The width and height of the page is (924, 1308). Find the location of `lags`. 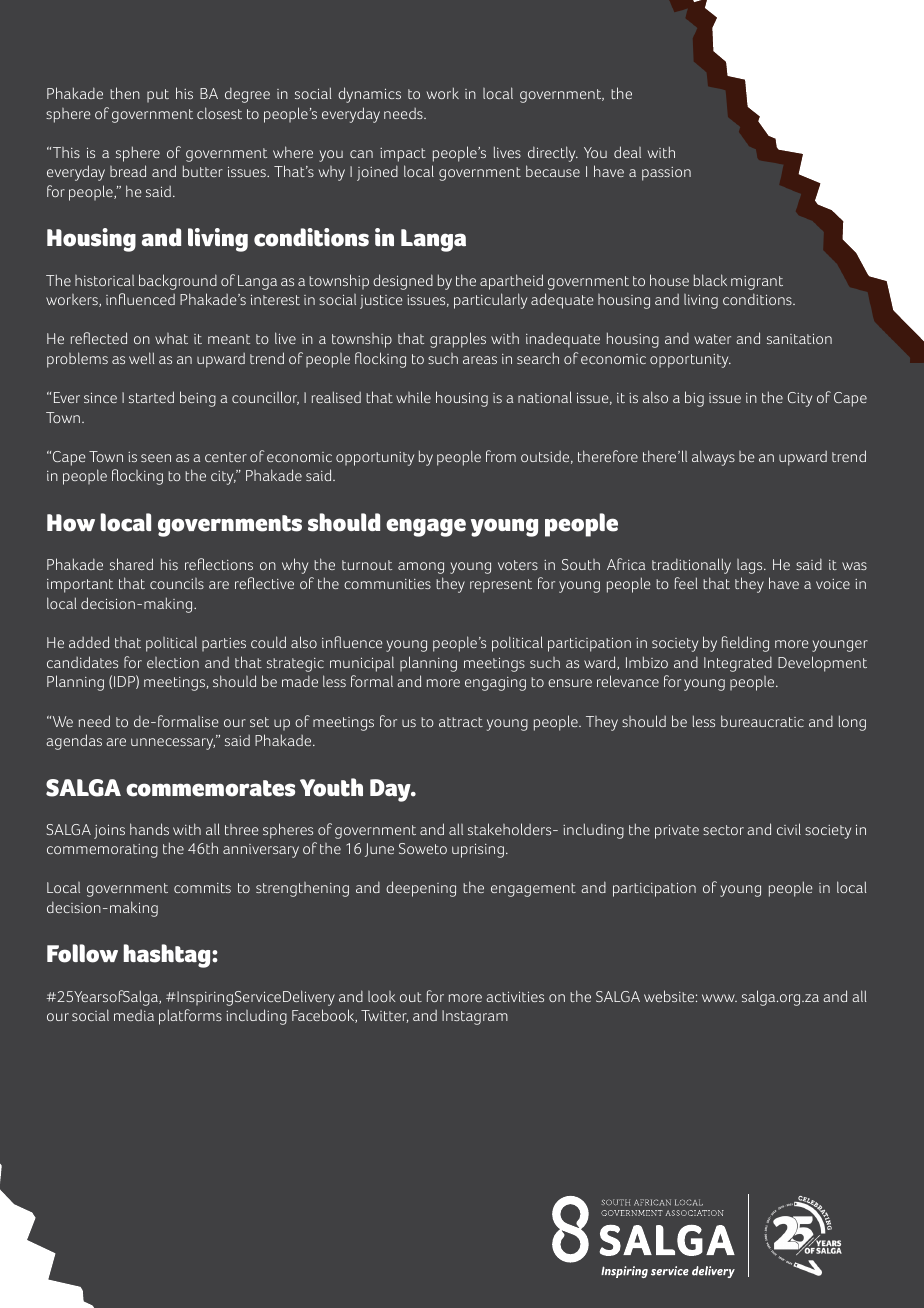

lags is located at coordinates (751, 566).
